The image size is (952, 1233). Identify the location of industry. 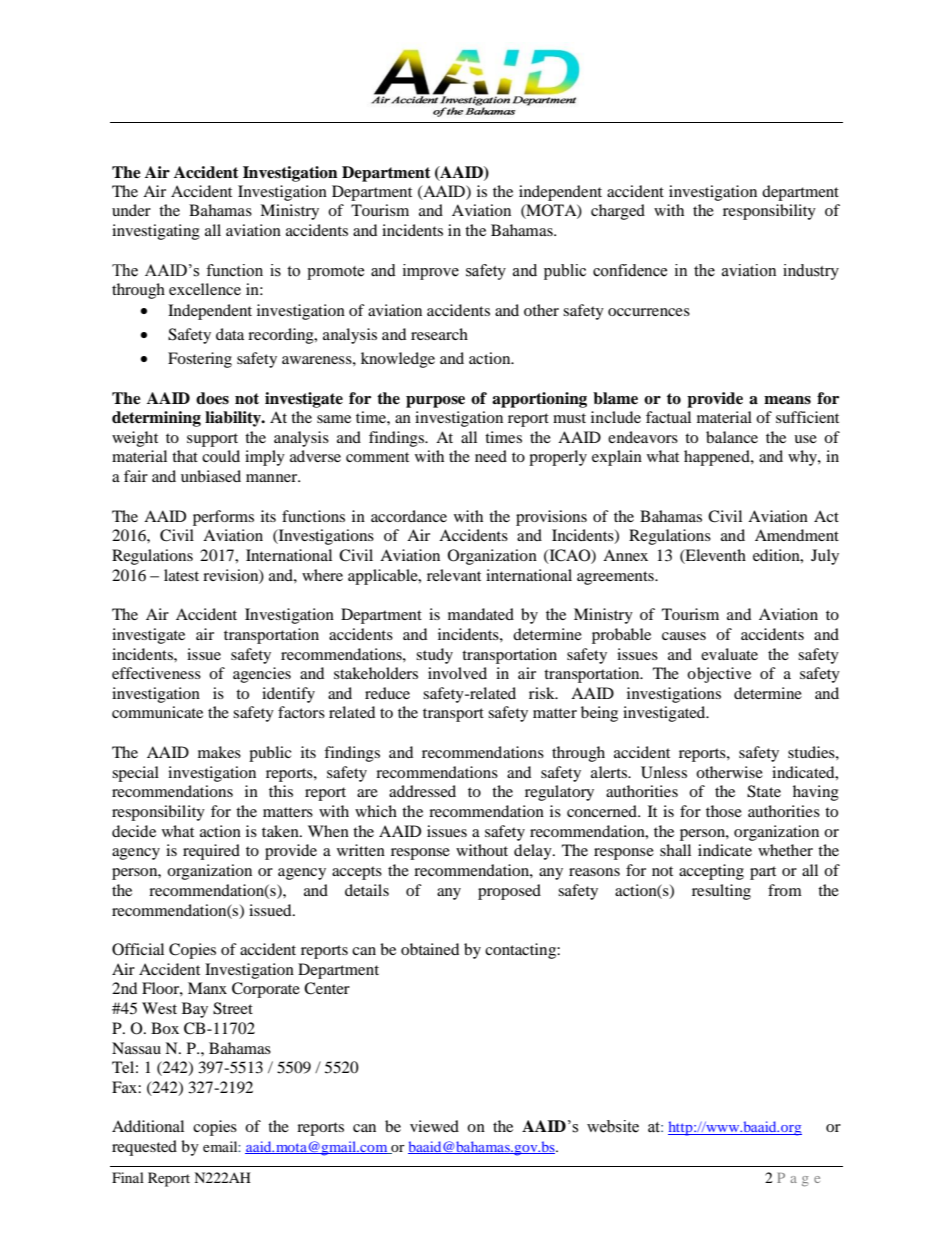
(811, 272).
